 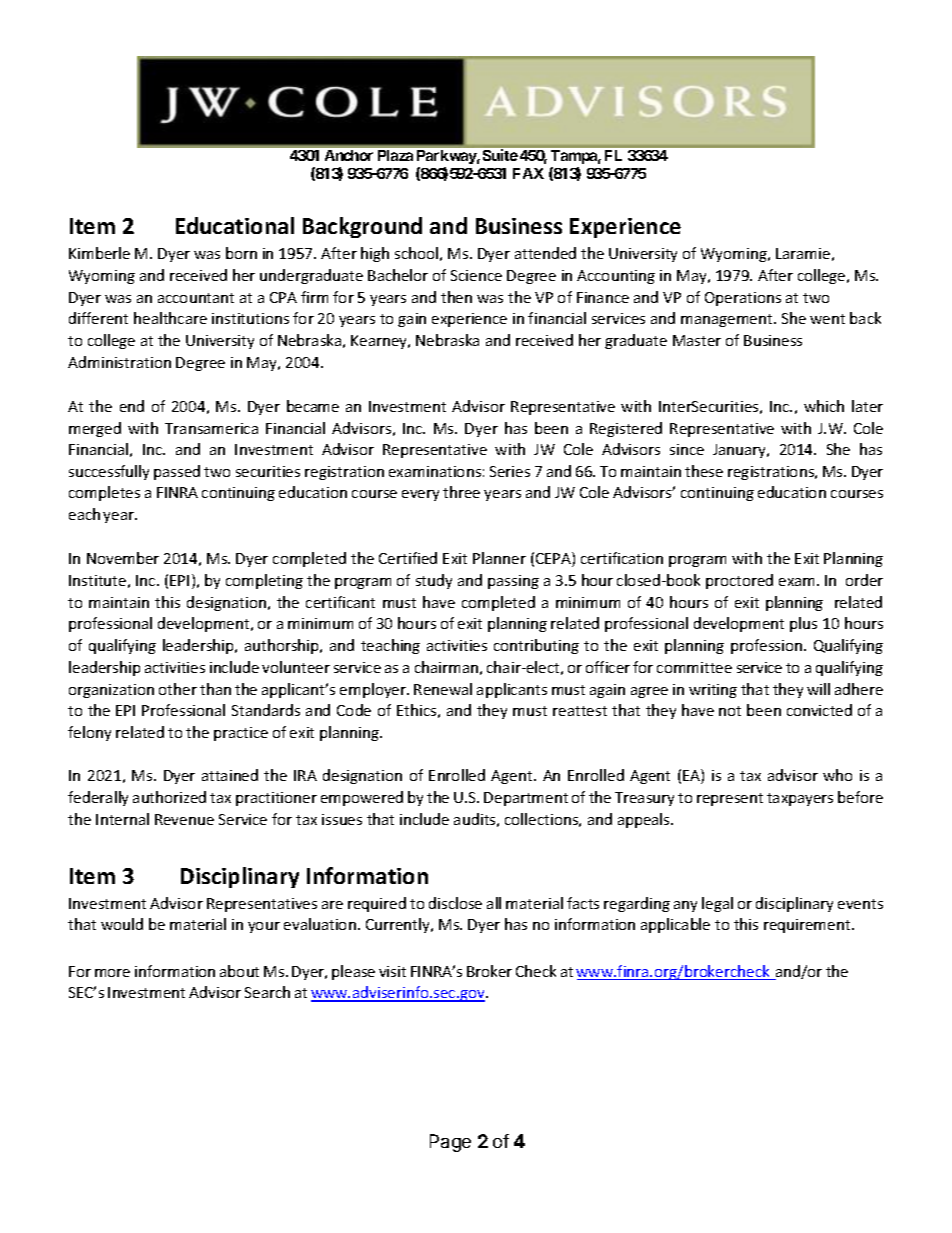 I want to click on born, so click(x=241, y=253).
